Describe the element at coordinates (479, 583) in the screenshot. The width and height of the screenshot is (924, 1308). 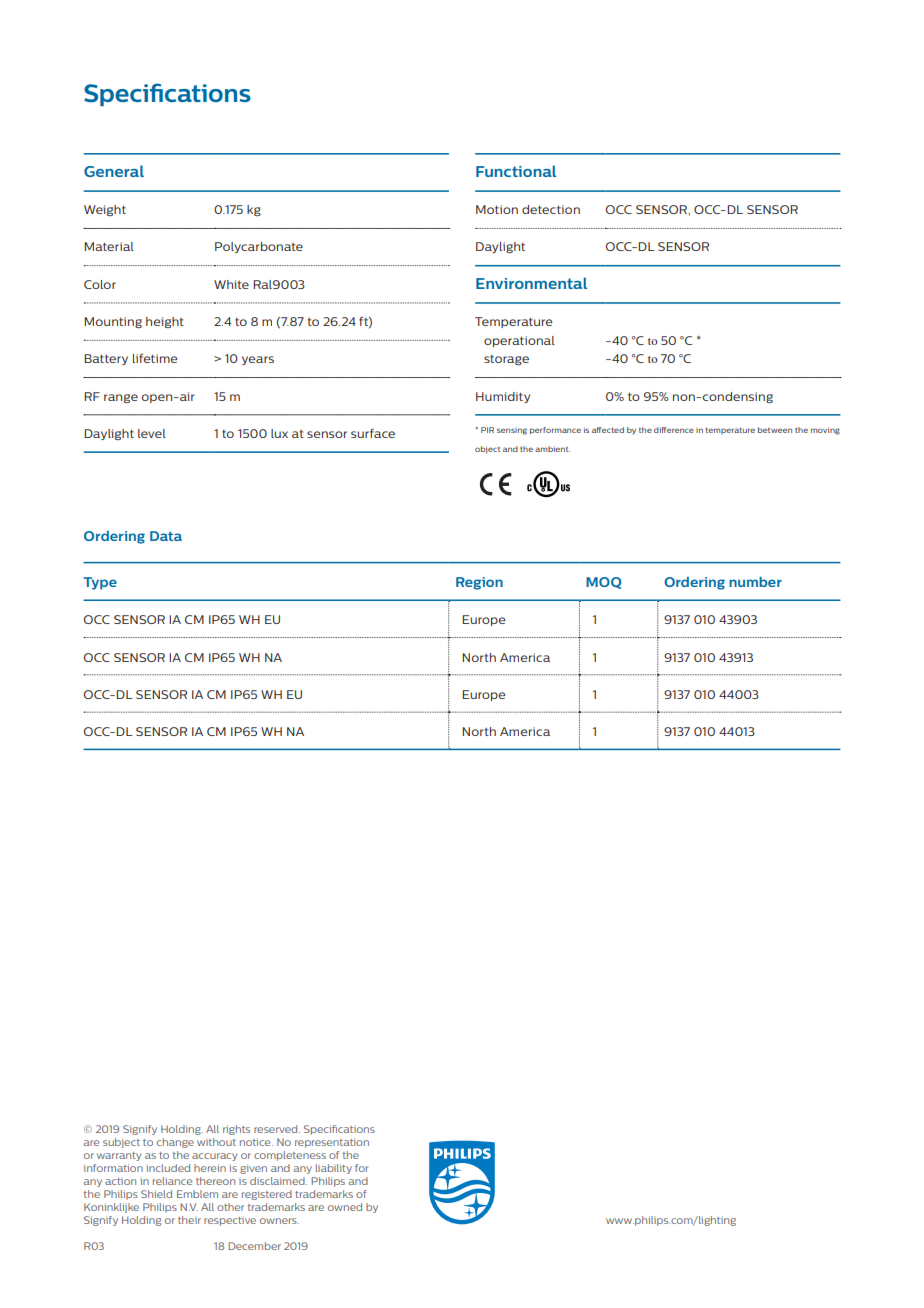
I see `Region` at that location.
